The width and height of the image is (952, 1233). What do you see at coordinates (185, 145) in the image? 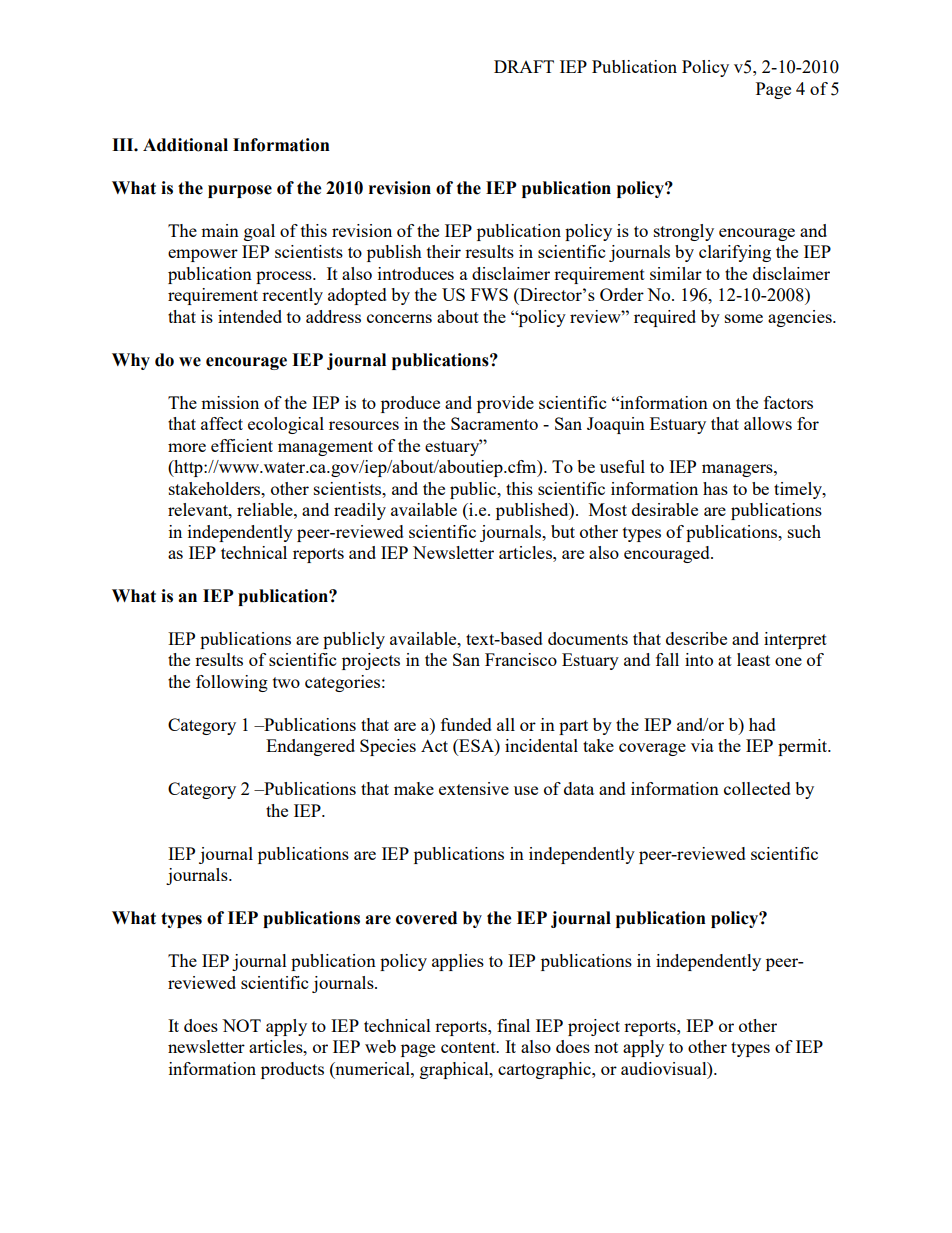
I see `Additional` at bounding box center [185, 145].
